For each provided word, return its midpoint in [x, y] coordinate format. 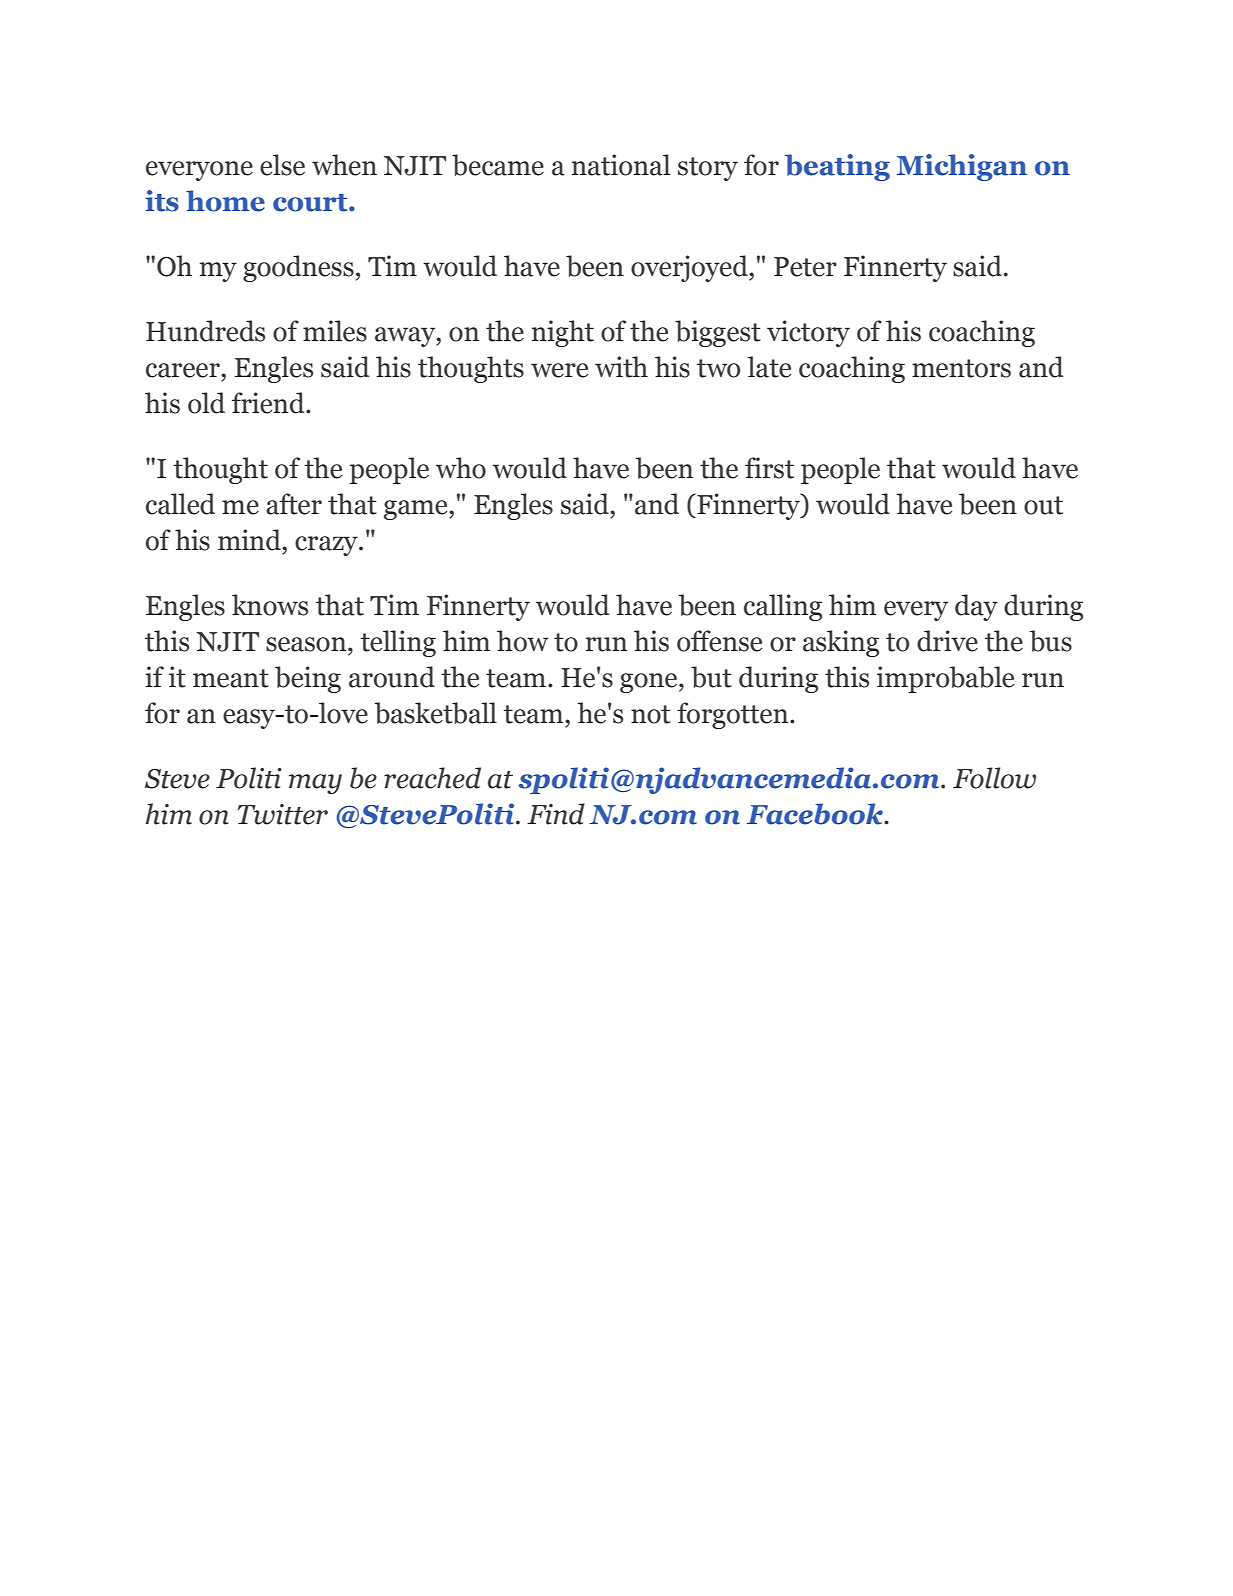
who [461, 468]
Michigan [962, 167]
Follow [994, 778]
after [294, 504]
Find [556, 814]
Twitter [283, 814]
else [282, 165]
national [621, 165]
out [1043, 505]
